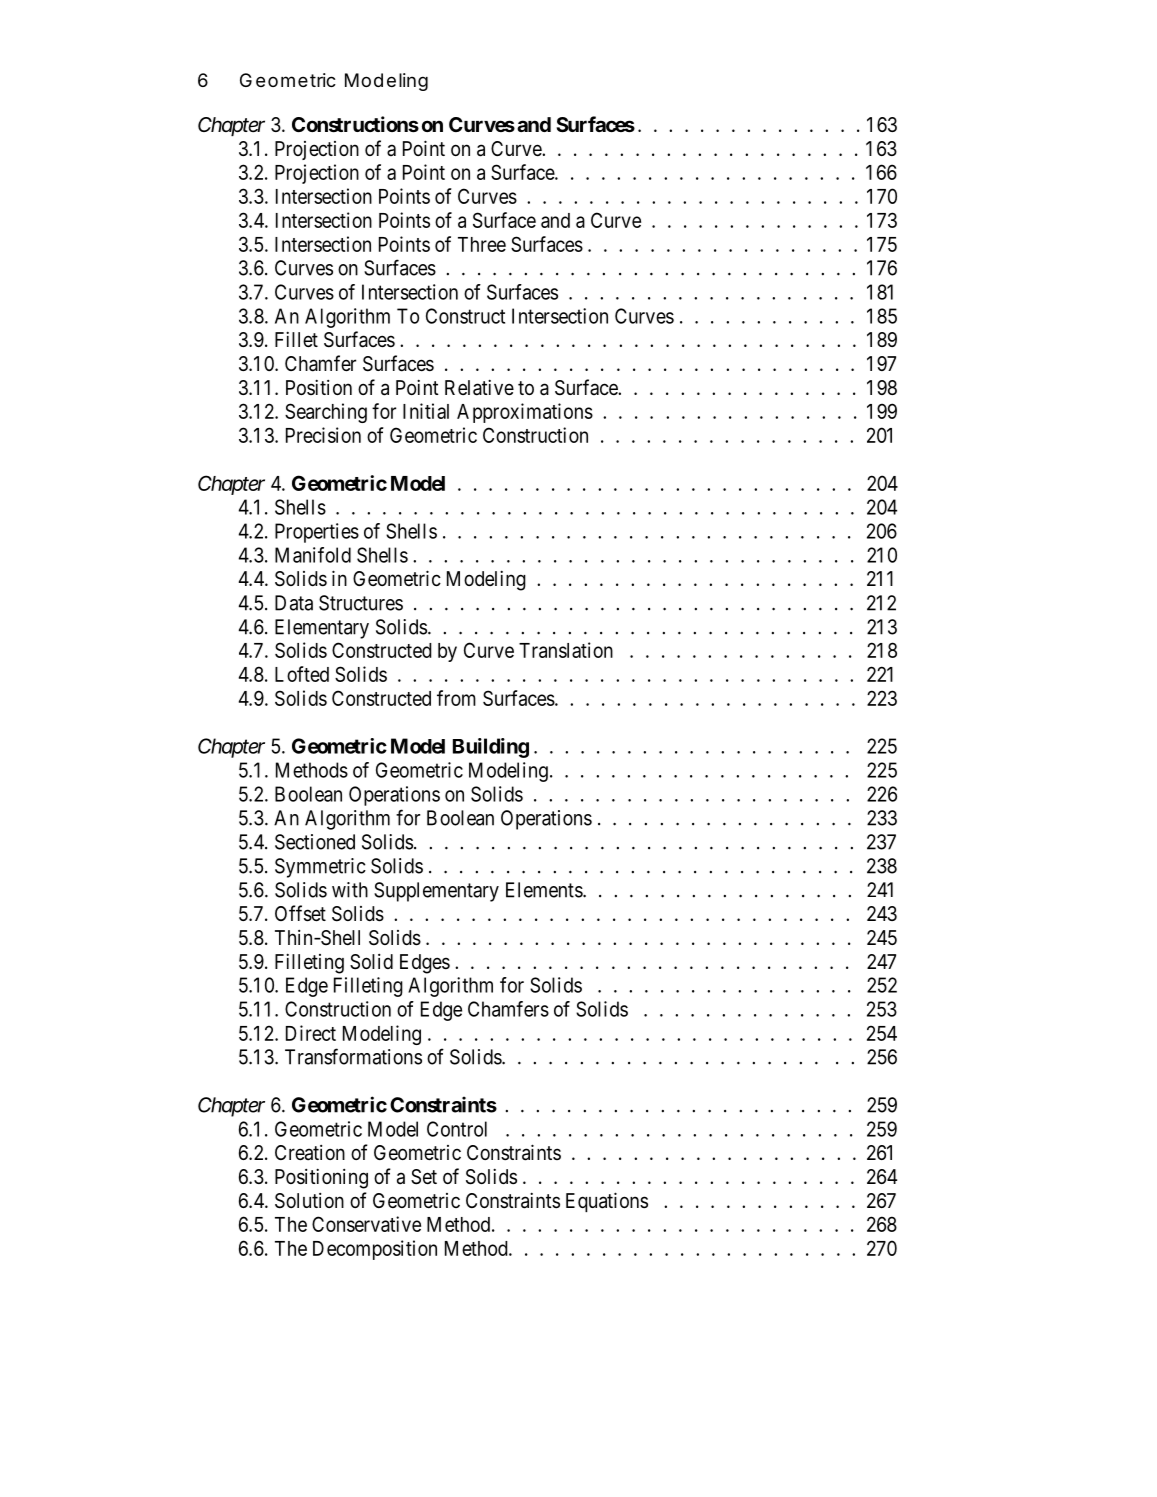 The height and width of the page is (1497, 1157). I want to click on Lofted, so click(302, 674).
